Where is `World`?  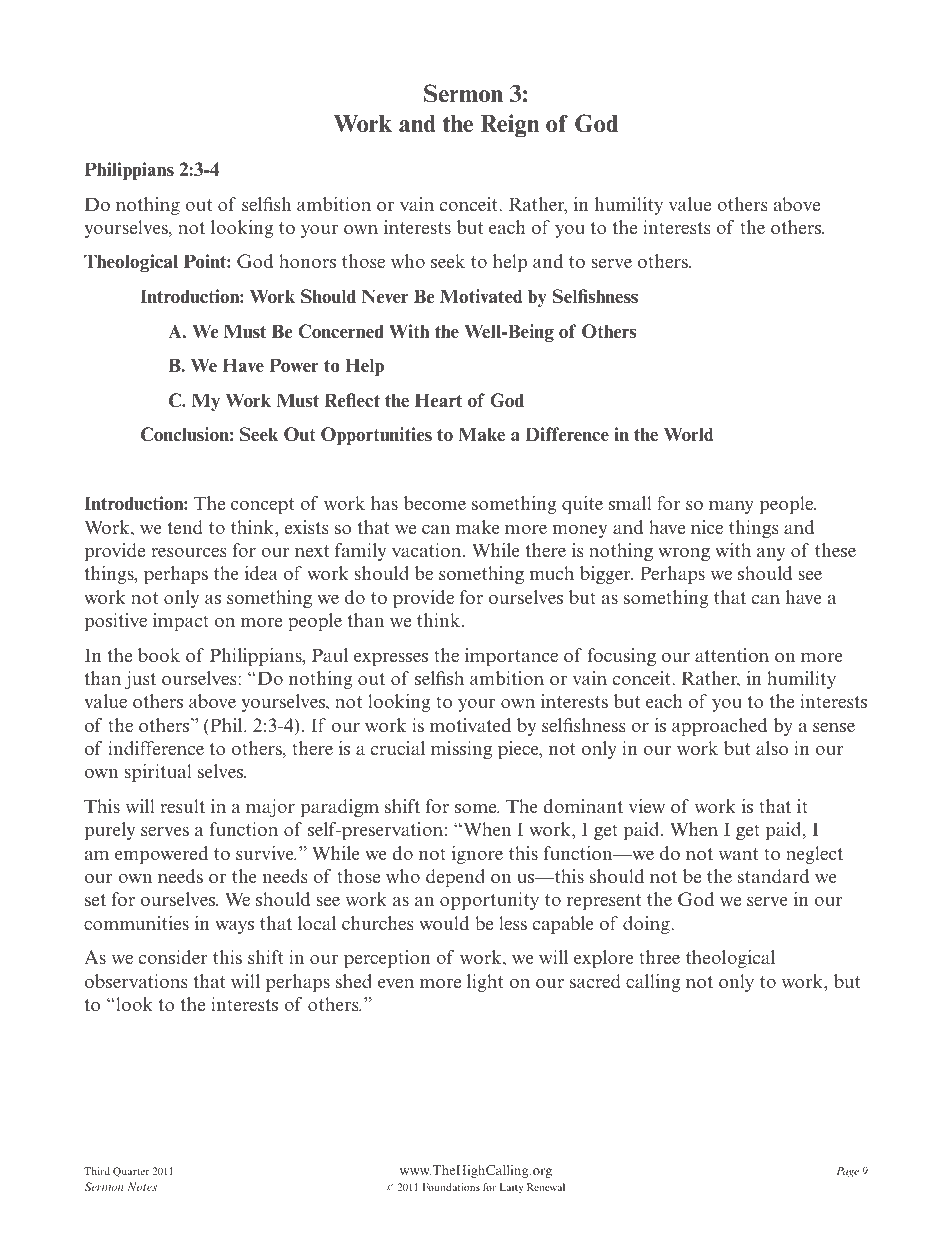 World is located at coordinates (689, 434).
